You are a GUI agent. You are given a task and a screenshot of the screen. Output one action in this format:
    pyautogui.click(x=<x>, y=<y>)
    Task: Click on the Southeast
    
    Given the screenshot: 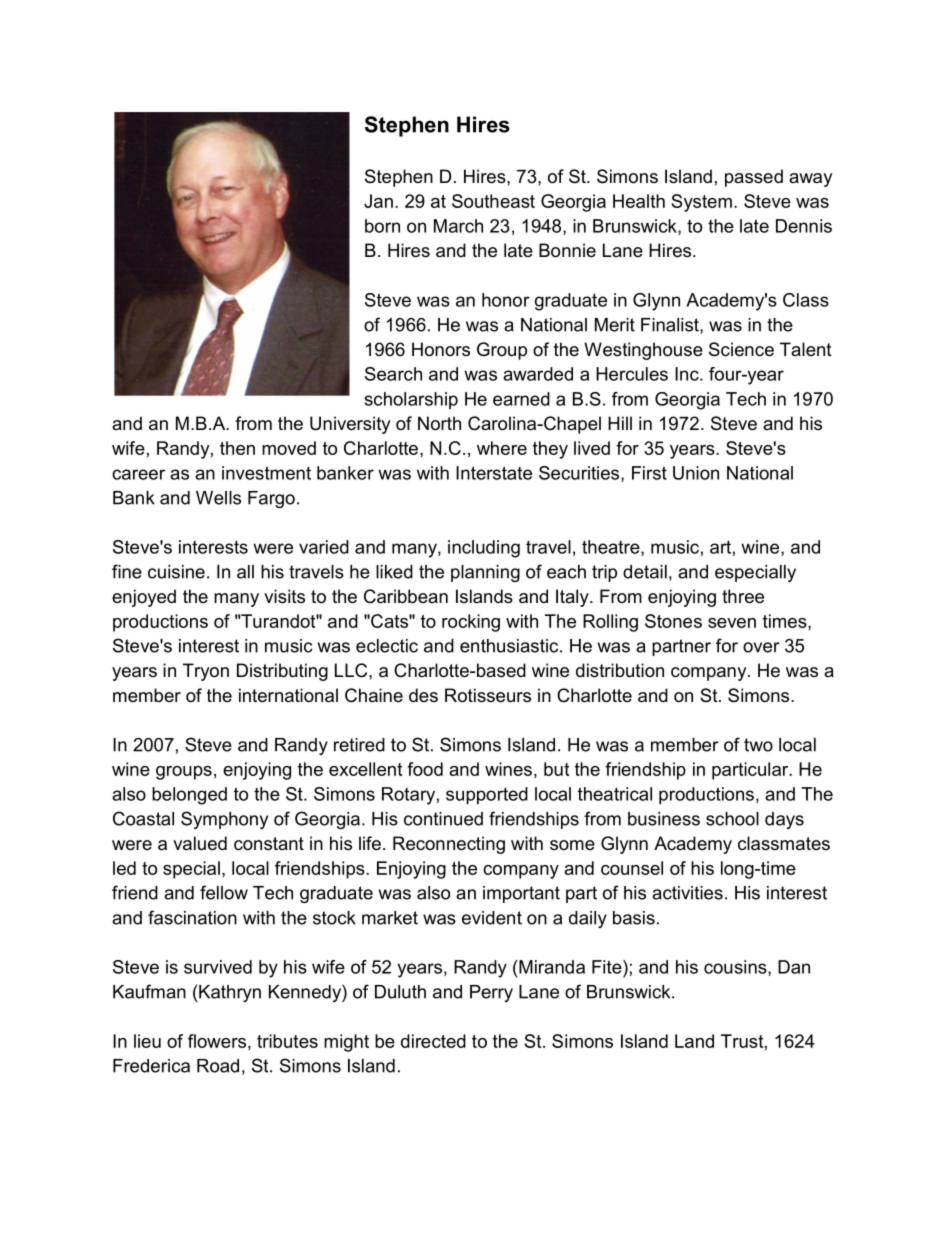 What is the action you would take?
    pyautogui.click(x=493, y=201)
